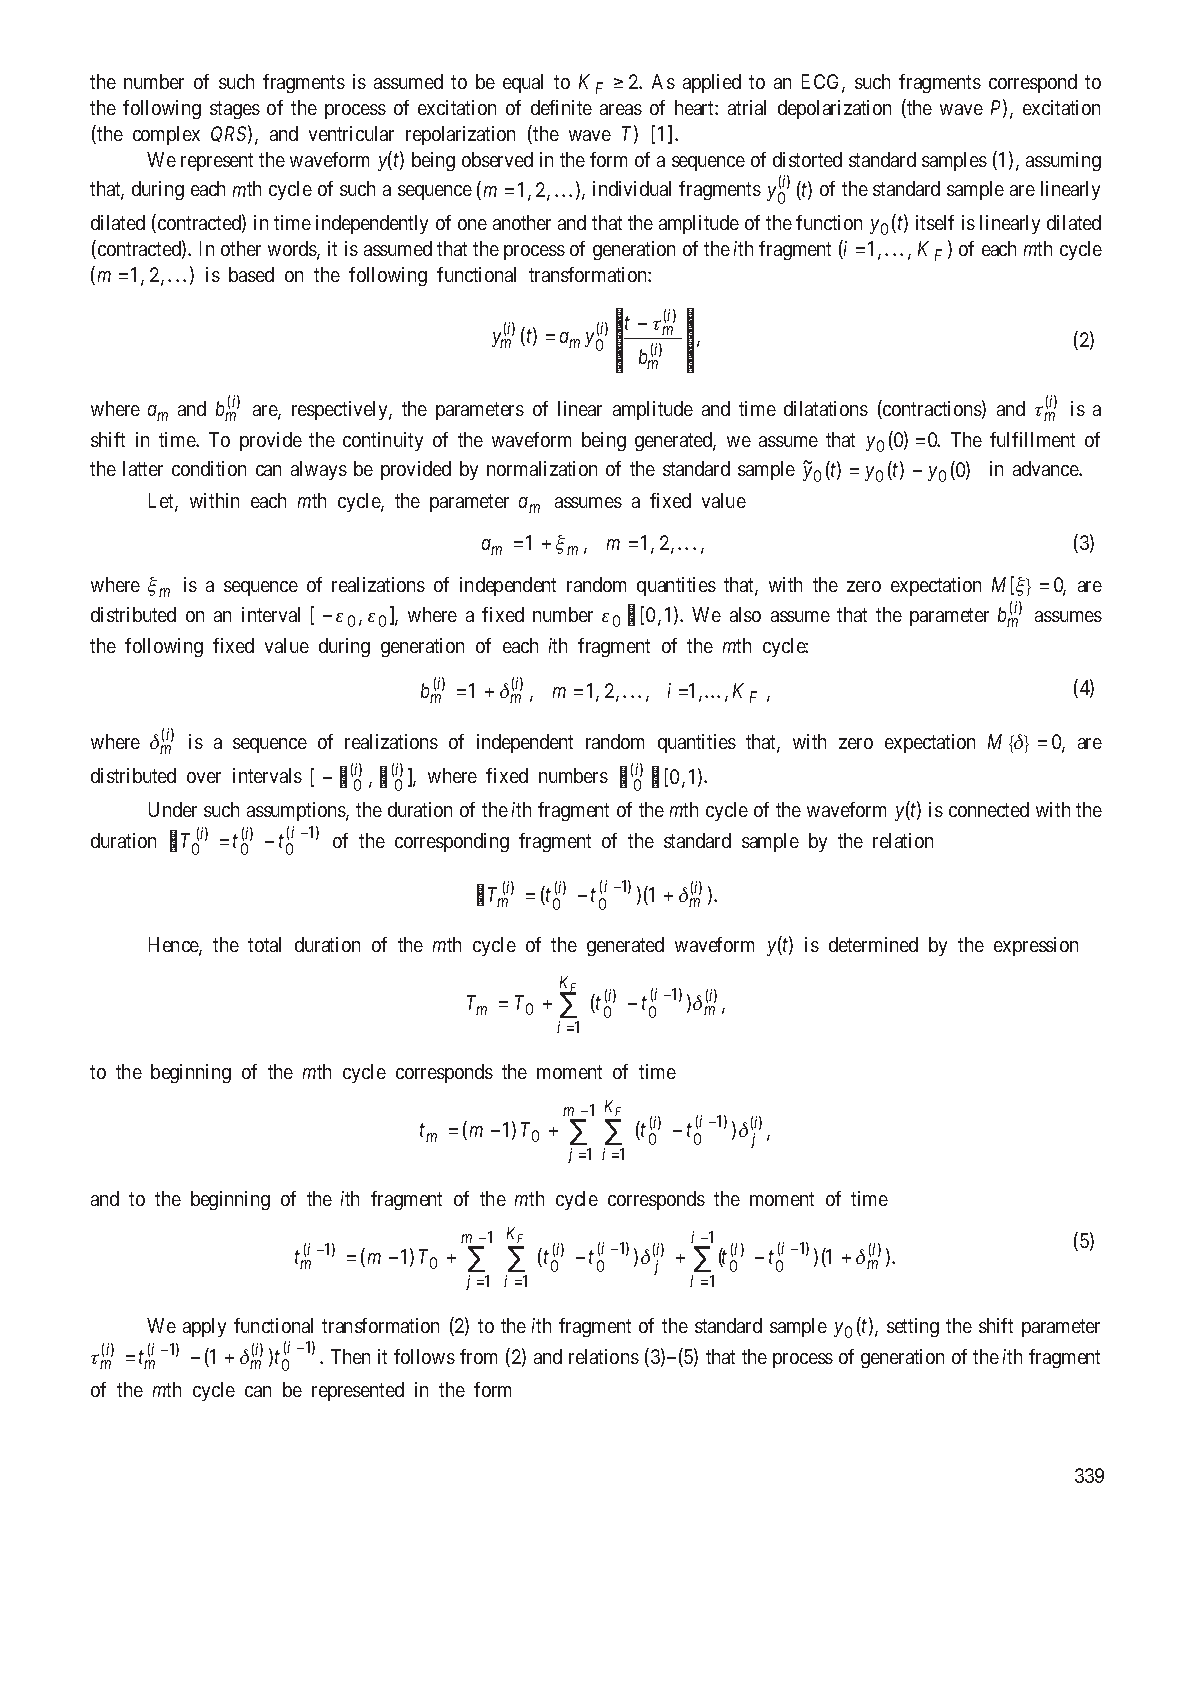 Image resolution: width=1195 pixels, height=1691 pixels. I want to click on stages, so click(235, 110).
